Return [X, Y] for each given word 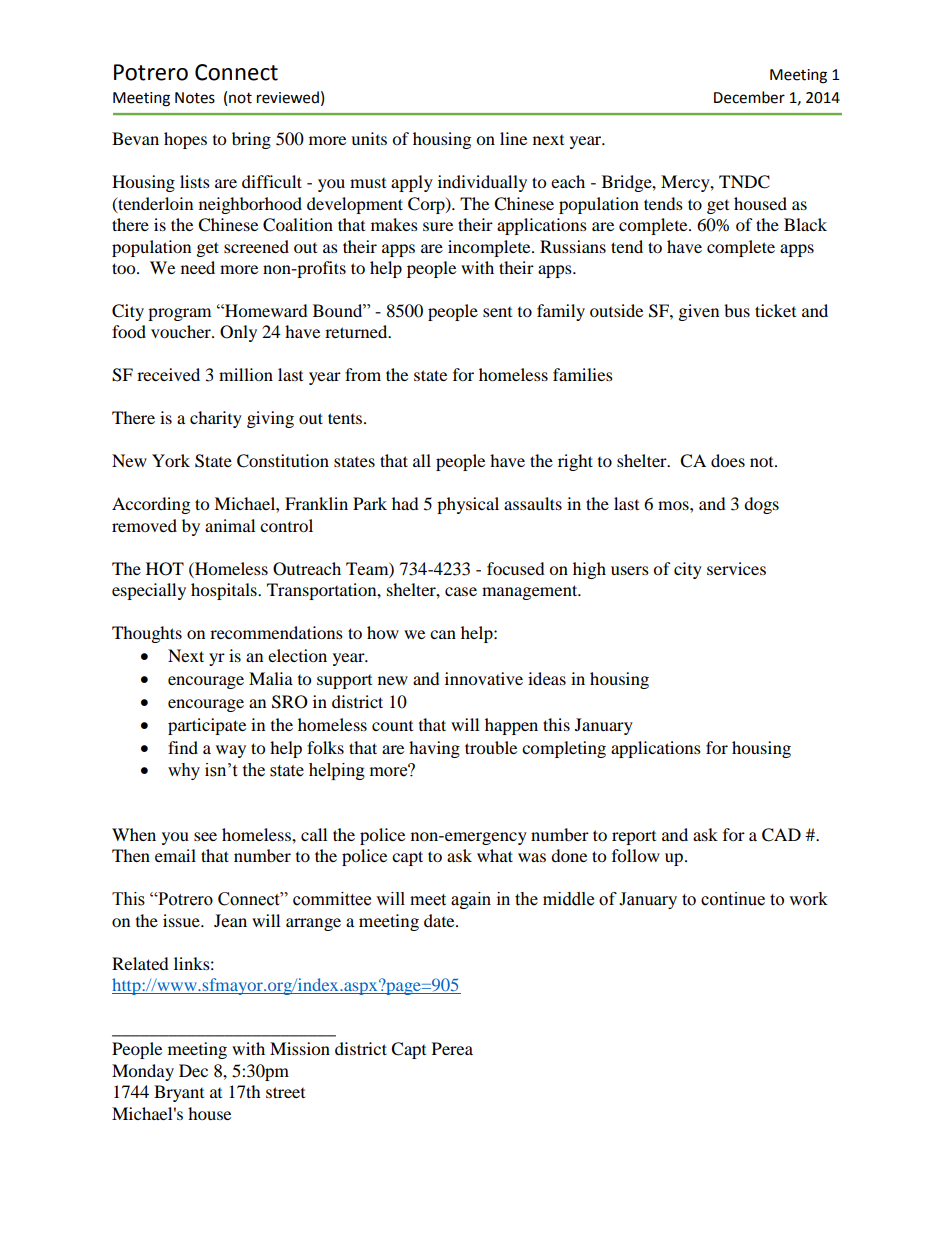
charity [216, 419]
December [749, 97]
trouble [491, 747]
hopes [185, 140]
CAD [781, 835]
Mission [300, 1048]
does [728, 460]
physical [468, 505]
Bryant [179, 1093]
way [231, 751]
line [513, 138]
